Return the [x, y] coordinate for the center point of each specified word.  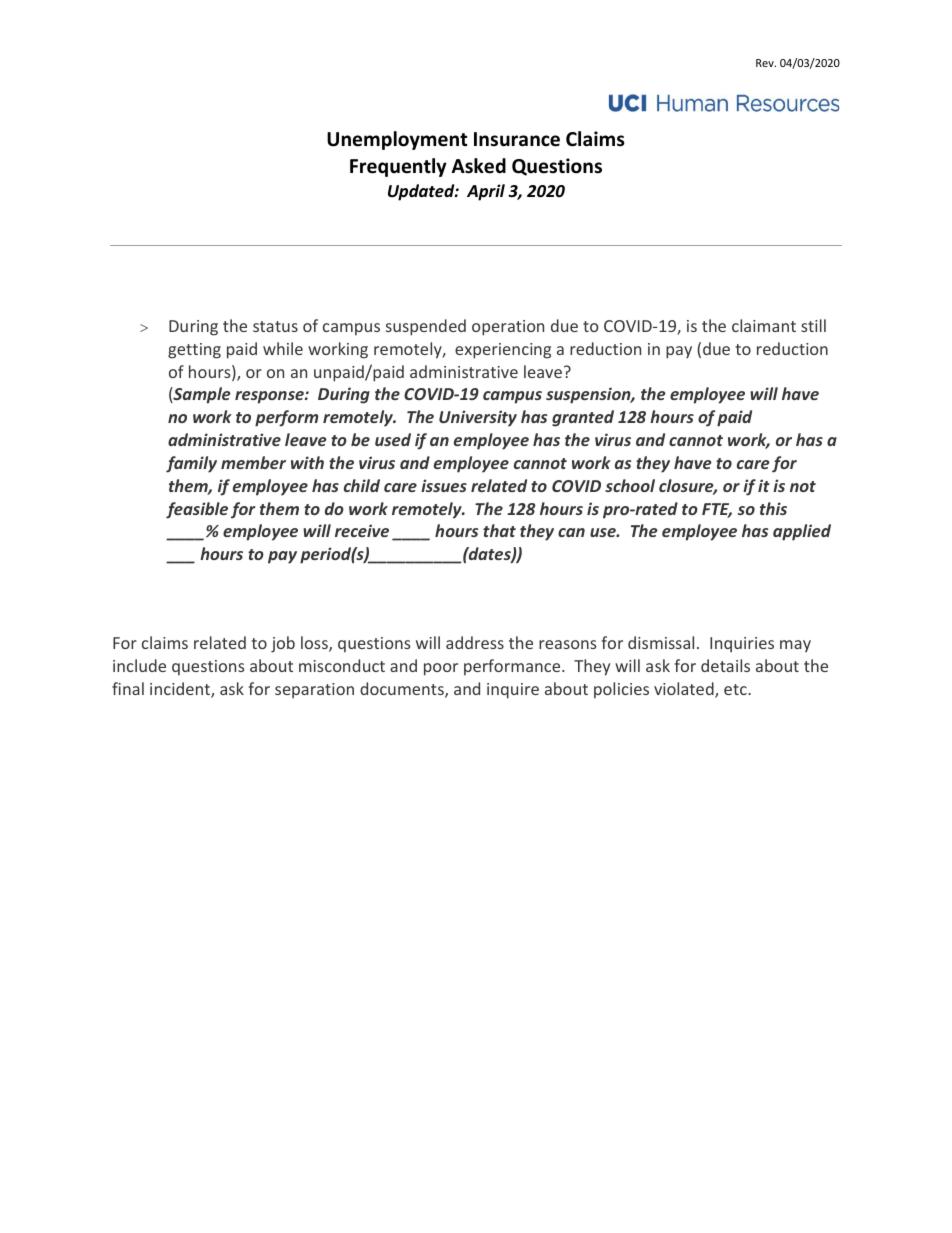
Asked [479, 166]
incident [181, 690]
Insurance [517, 139]
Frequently [398, 167]
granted [583, 418]
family [191, 464]
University [478, 418]
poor [441, 669]
